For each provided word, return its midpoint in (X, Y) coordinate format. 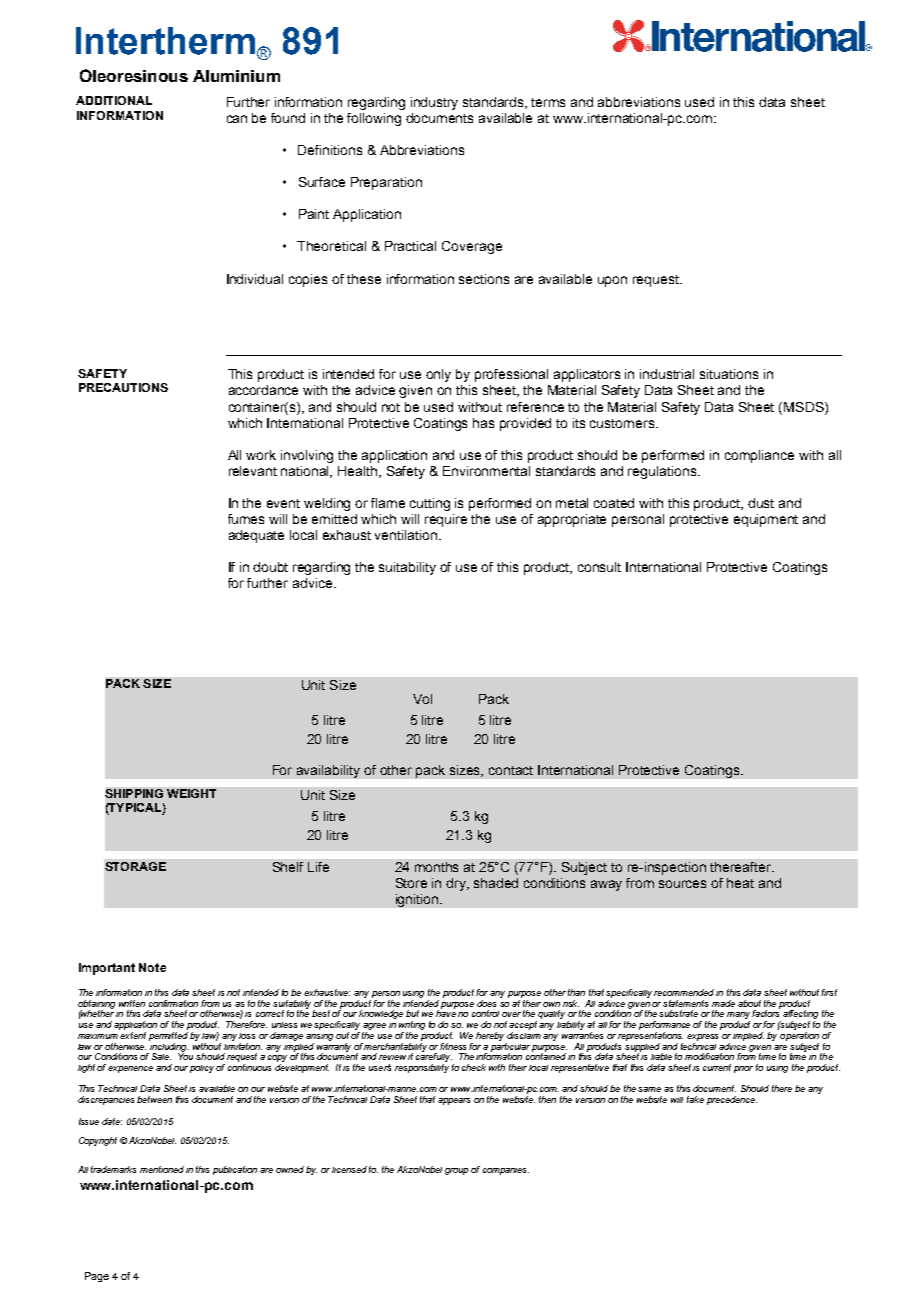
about (749, 1003)
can (237, 119)
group (456, 1171)
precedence (732, 1100)
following (374, 119)
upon (612, 281)
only (438, 375)
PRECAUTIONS (123, 387)
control (485, 1013)
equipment (766, 520)
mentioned (162, 1169)
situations (729, 374)
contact (511, 770)
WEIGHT (191, 793)
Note (152, 967)
